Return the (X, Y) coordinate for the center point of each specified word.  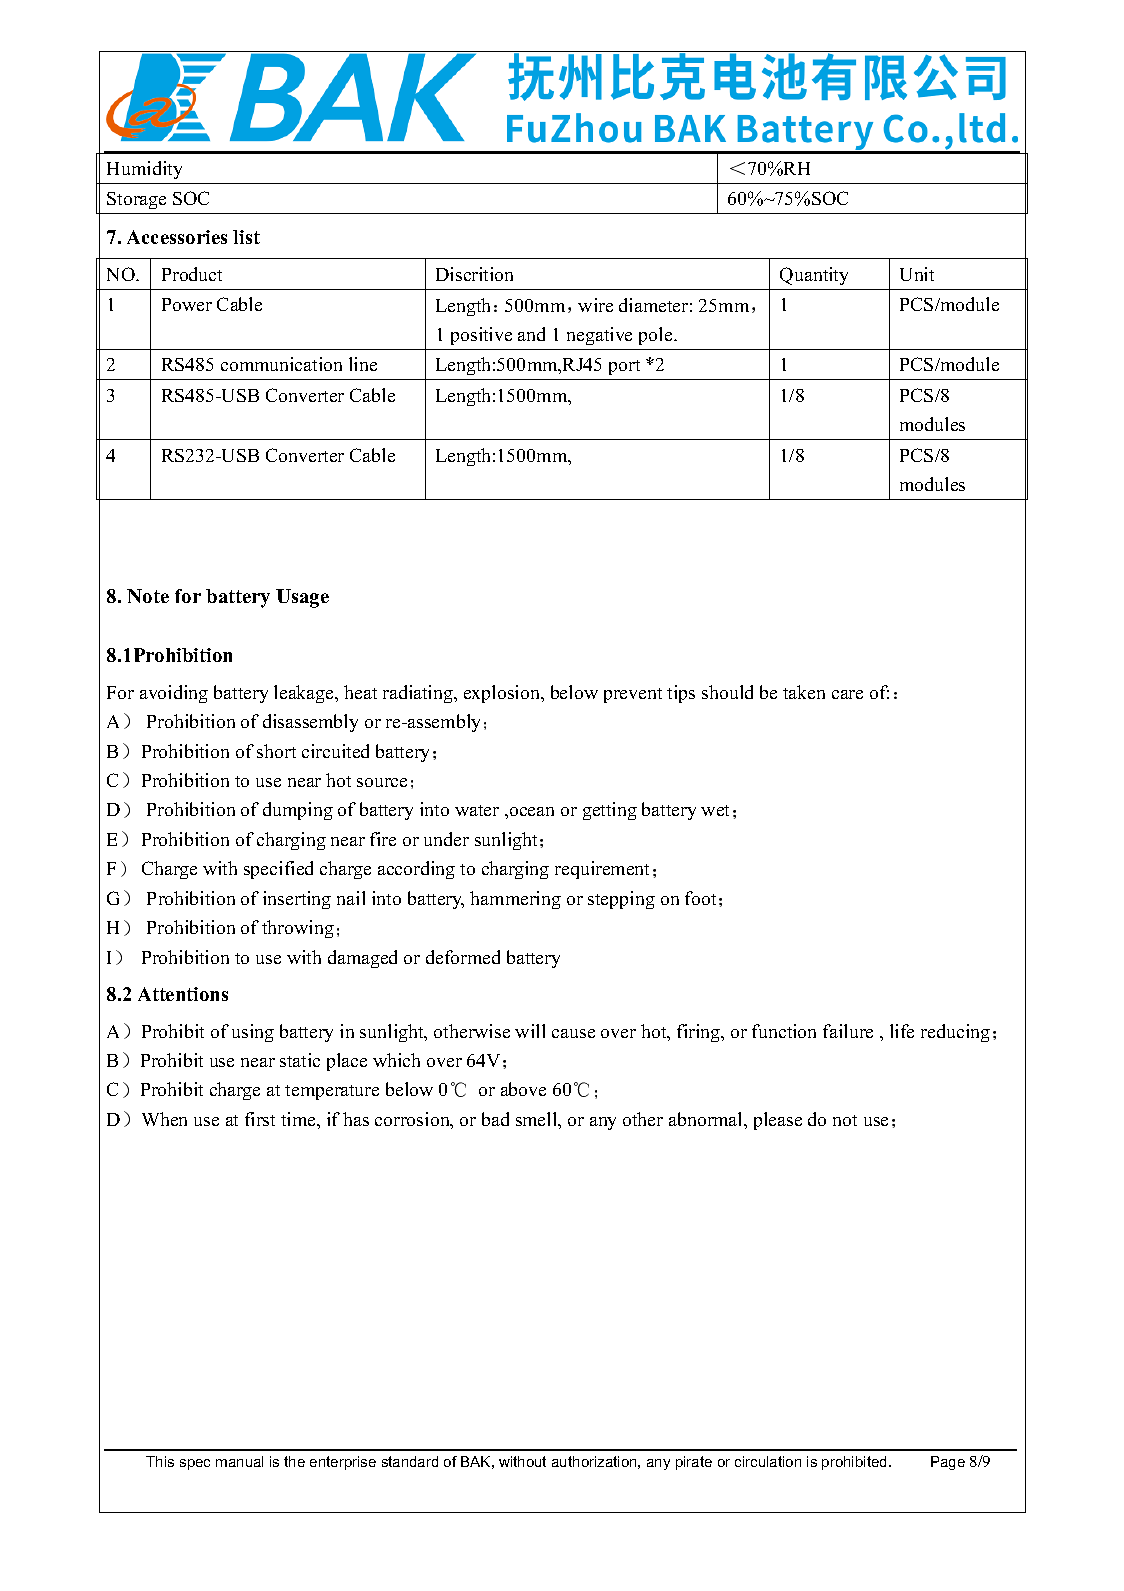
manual (239, 1461)
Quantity (814, 276)
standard (410, 1461)
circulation (768, 1461)
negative (599, 336)
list (246, 237)
